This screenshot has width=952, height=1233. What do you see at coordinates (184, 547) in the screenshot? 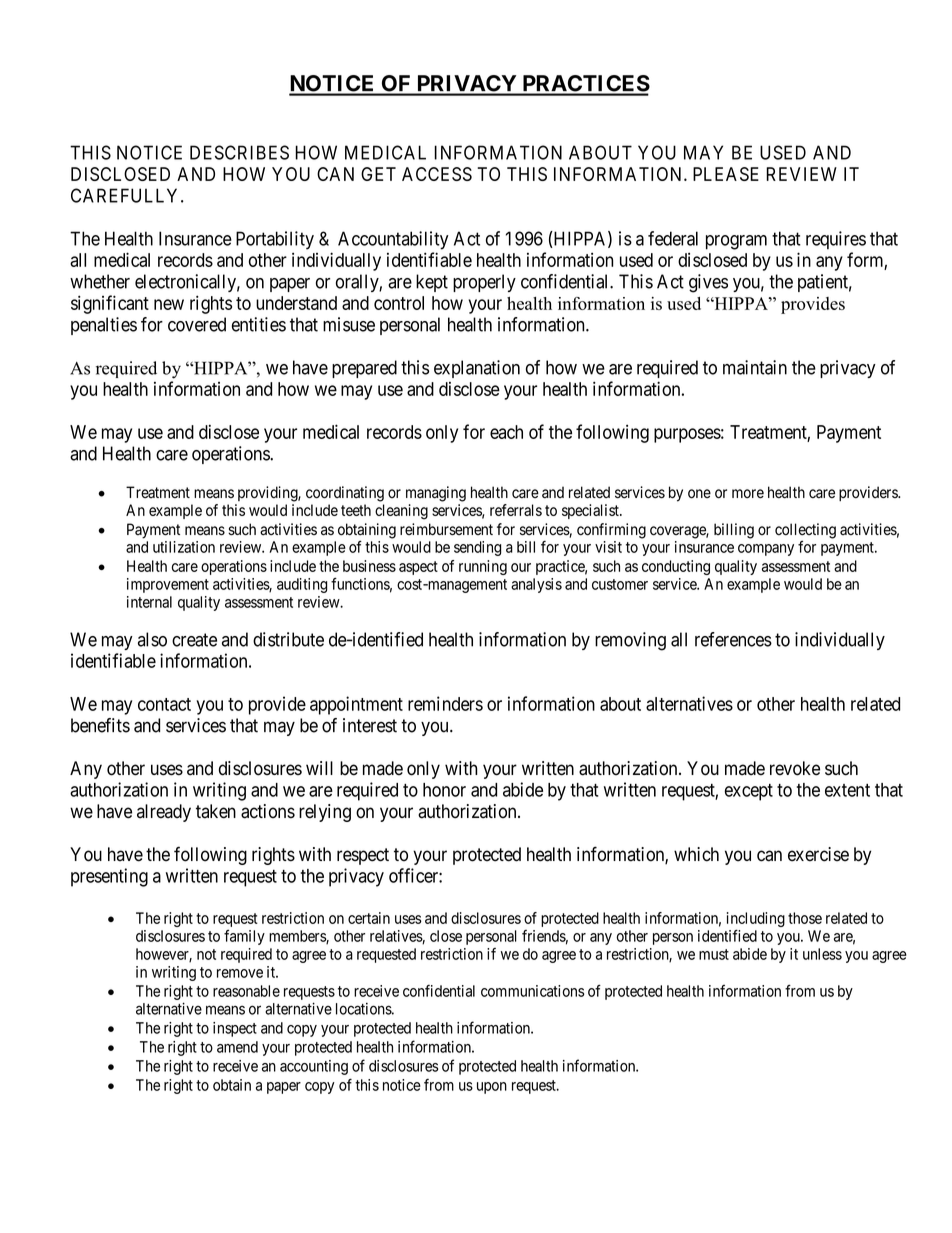
I see `utilization` at bounding box center [184, 547].
